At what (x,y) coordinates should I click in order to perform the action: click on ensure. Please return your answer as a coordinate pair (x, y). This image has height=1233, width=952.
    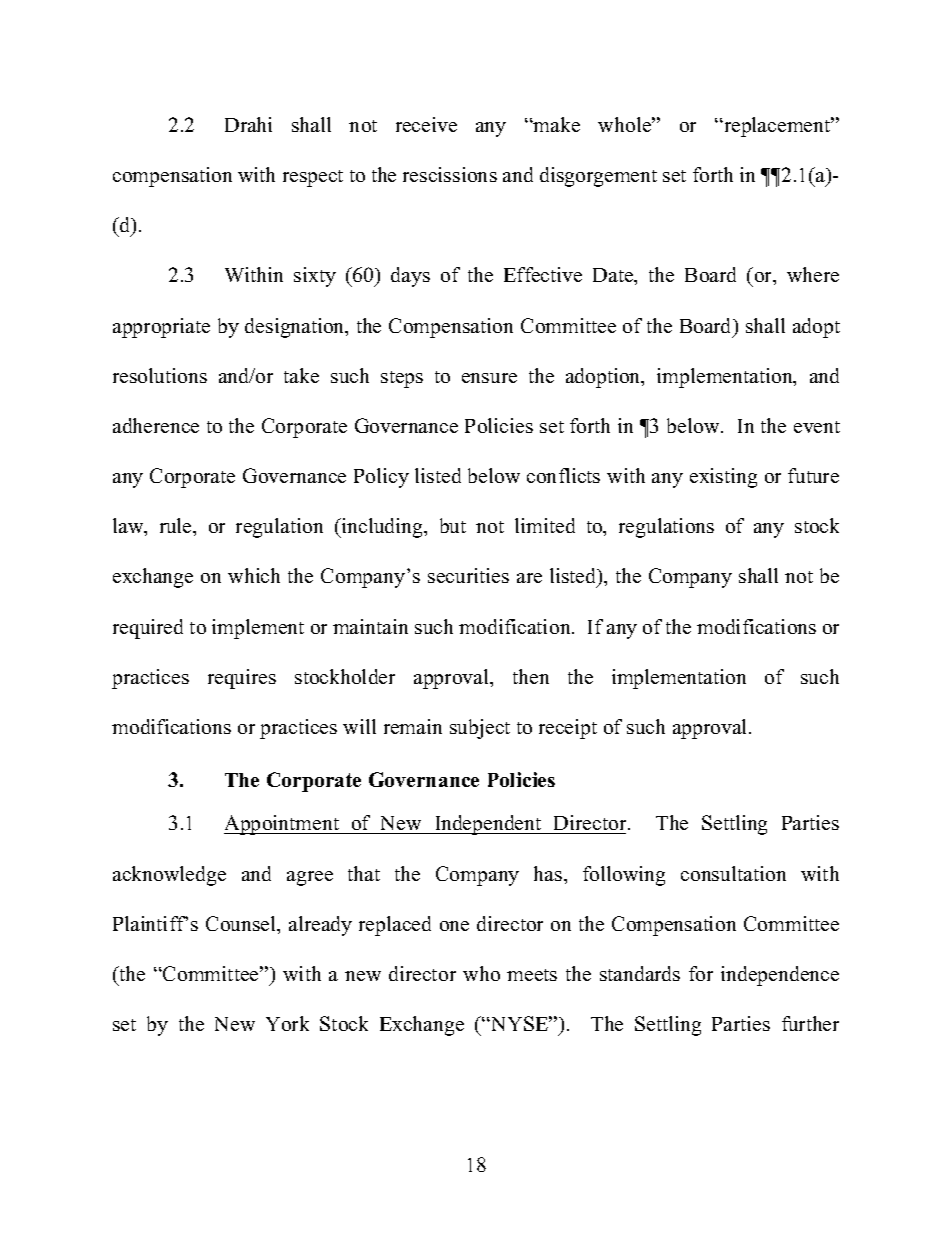
    Looking at the image, I should click on (489, 378).
